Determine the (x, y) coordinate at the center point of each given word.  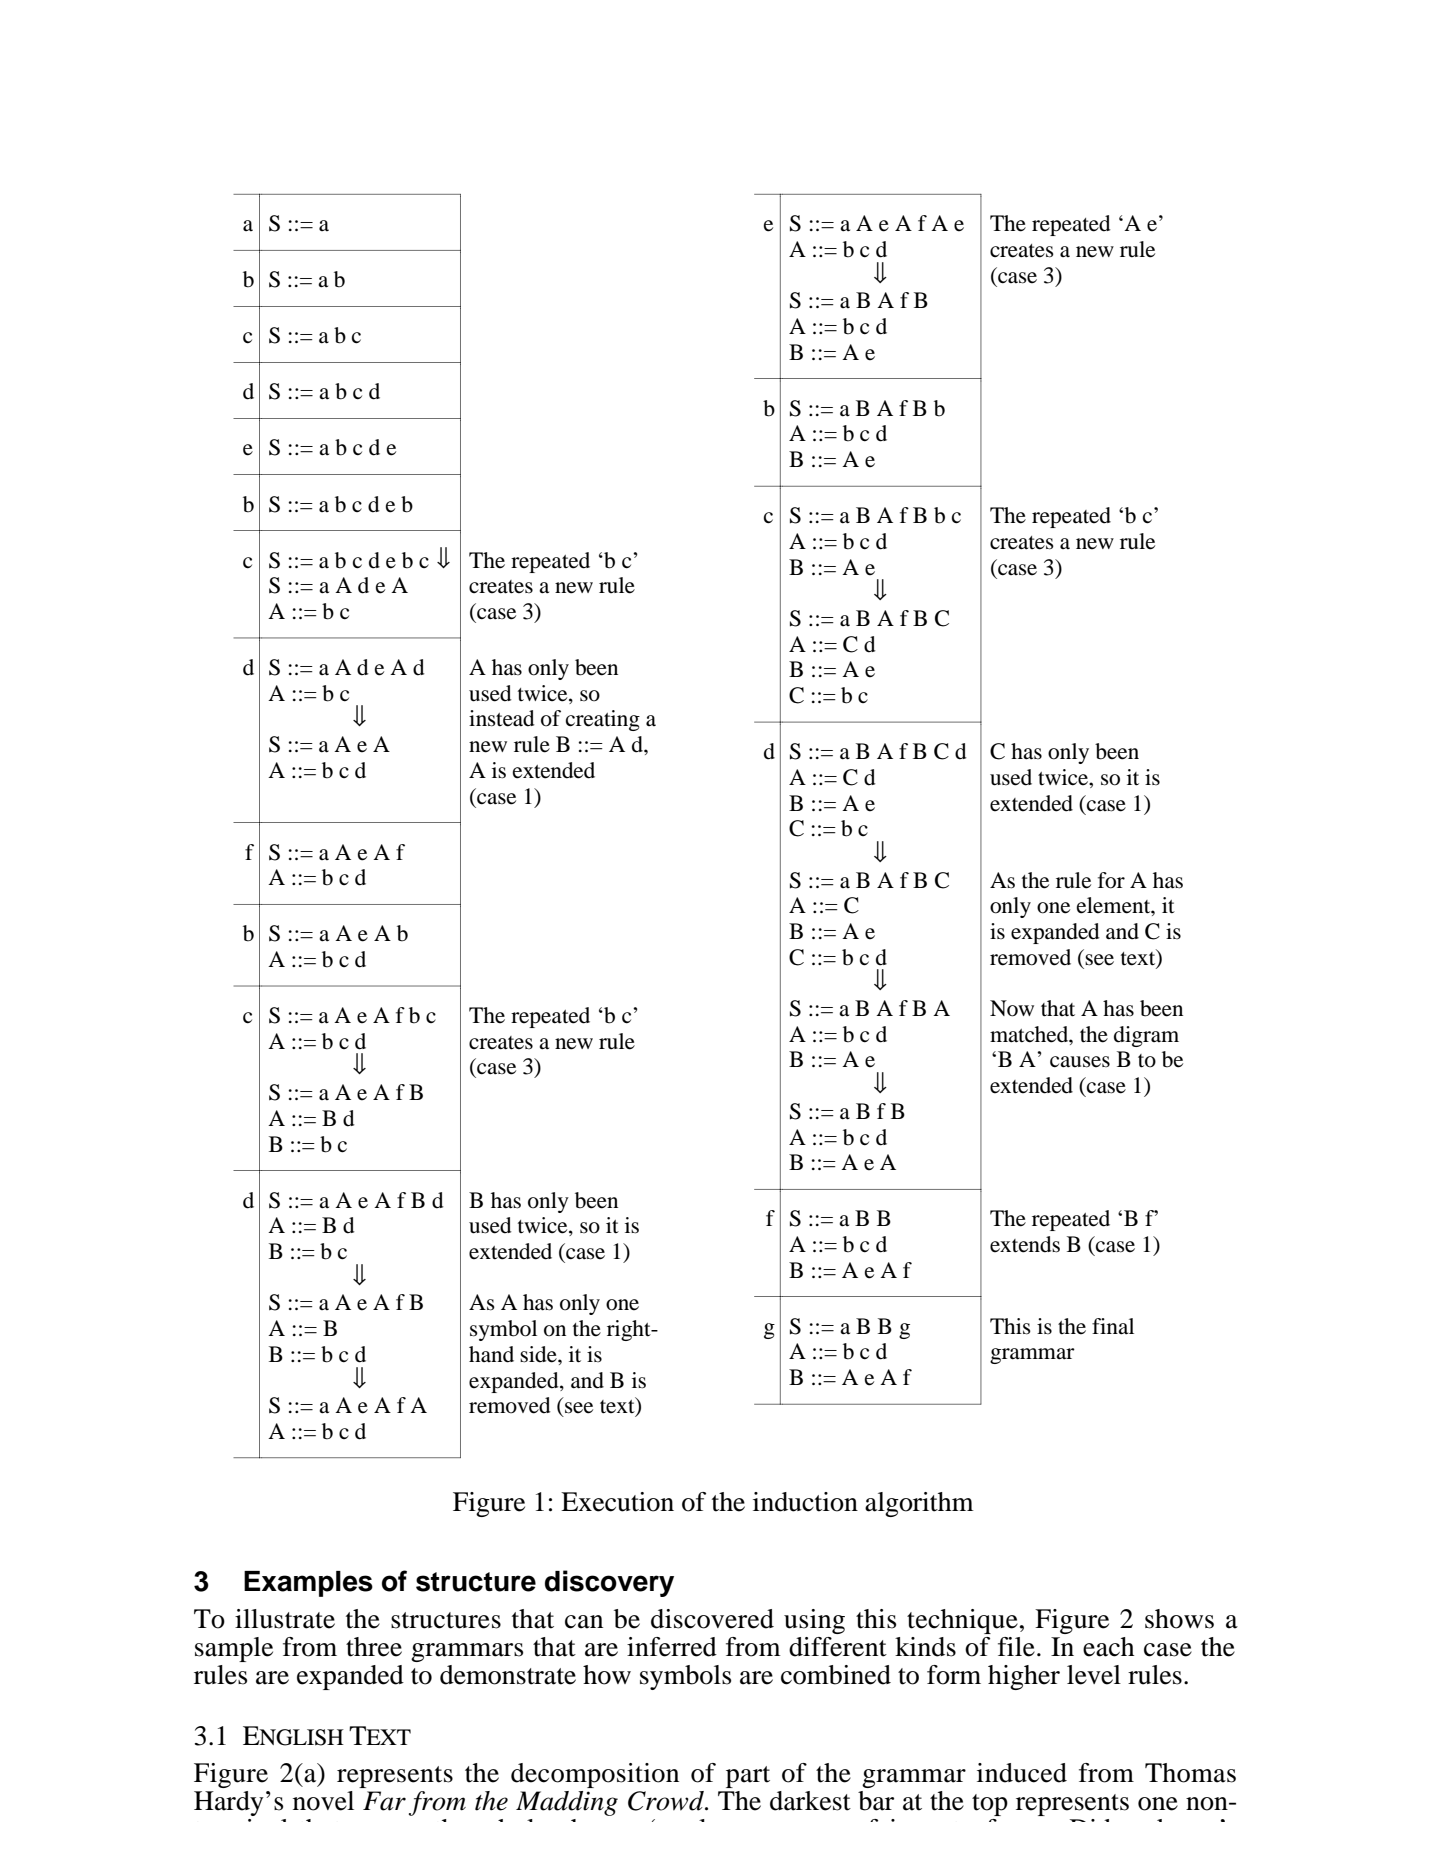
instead (502, 718)
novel (323, 1801)
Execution (617, 1502)
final (1113, 1326)
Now (1012, 1008)
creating (603, 720)
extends (1025, 1244)
